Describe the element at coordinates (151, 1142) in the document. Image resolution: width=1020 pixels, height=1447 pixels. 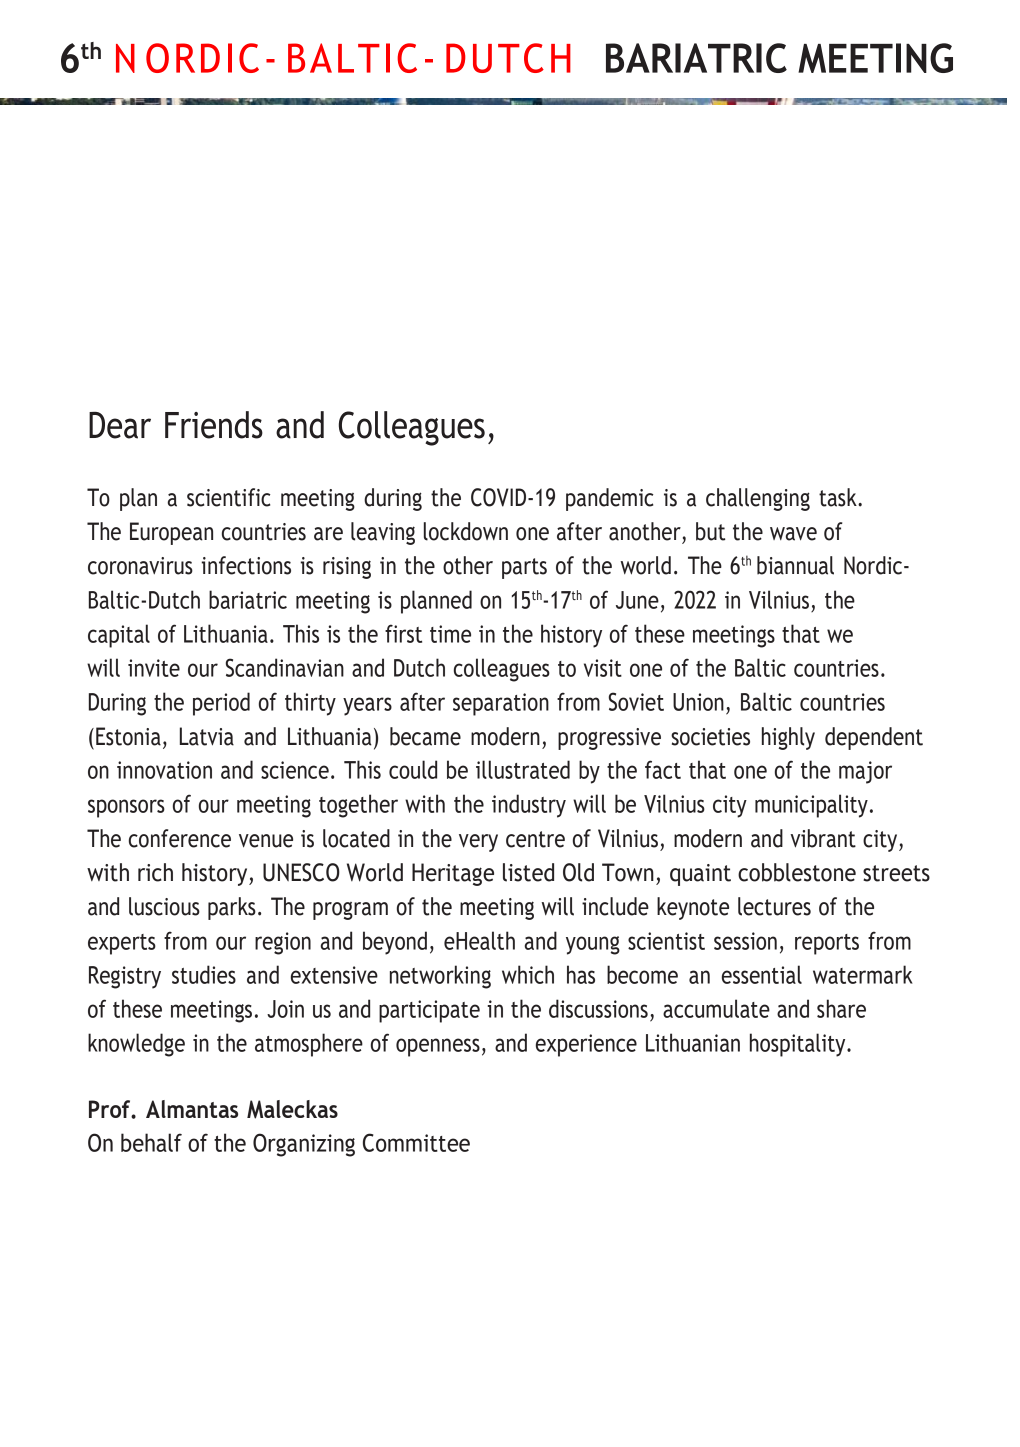
I see `behalf` at that location.
